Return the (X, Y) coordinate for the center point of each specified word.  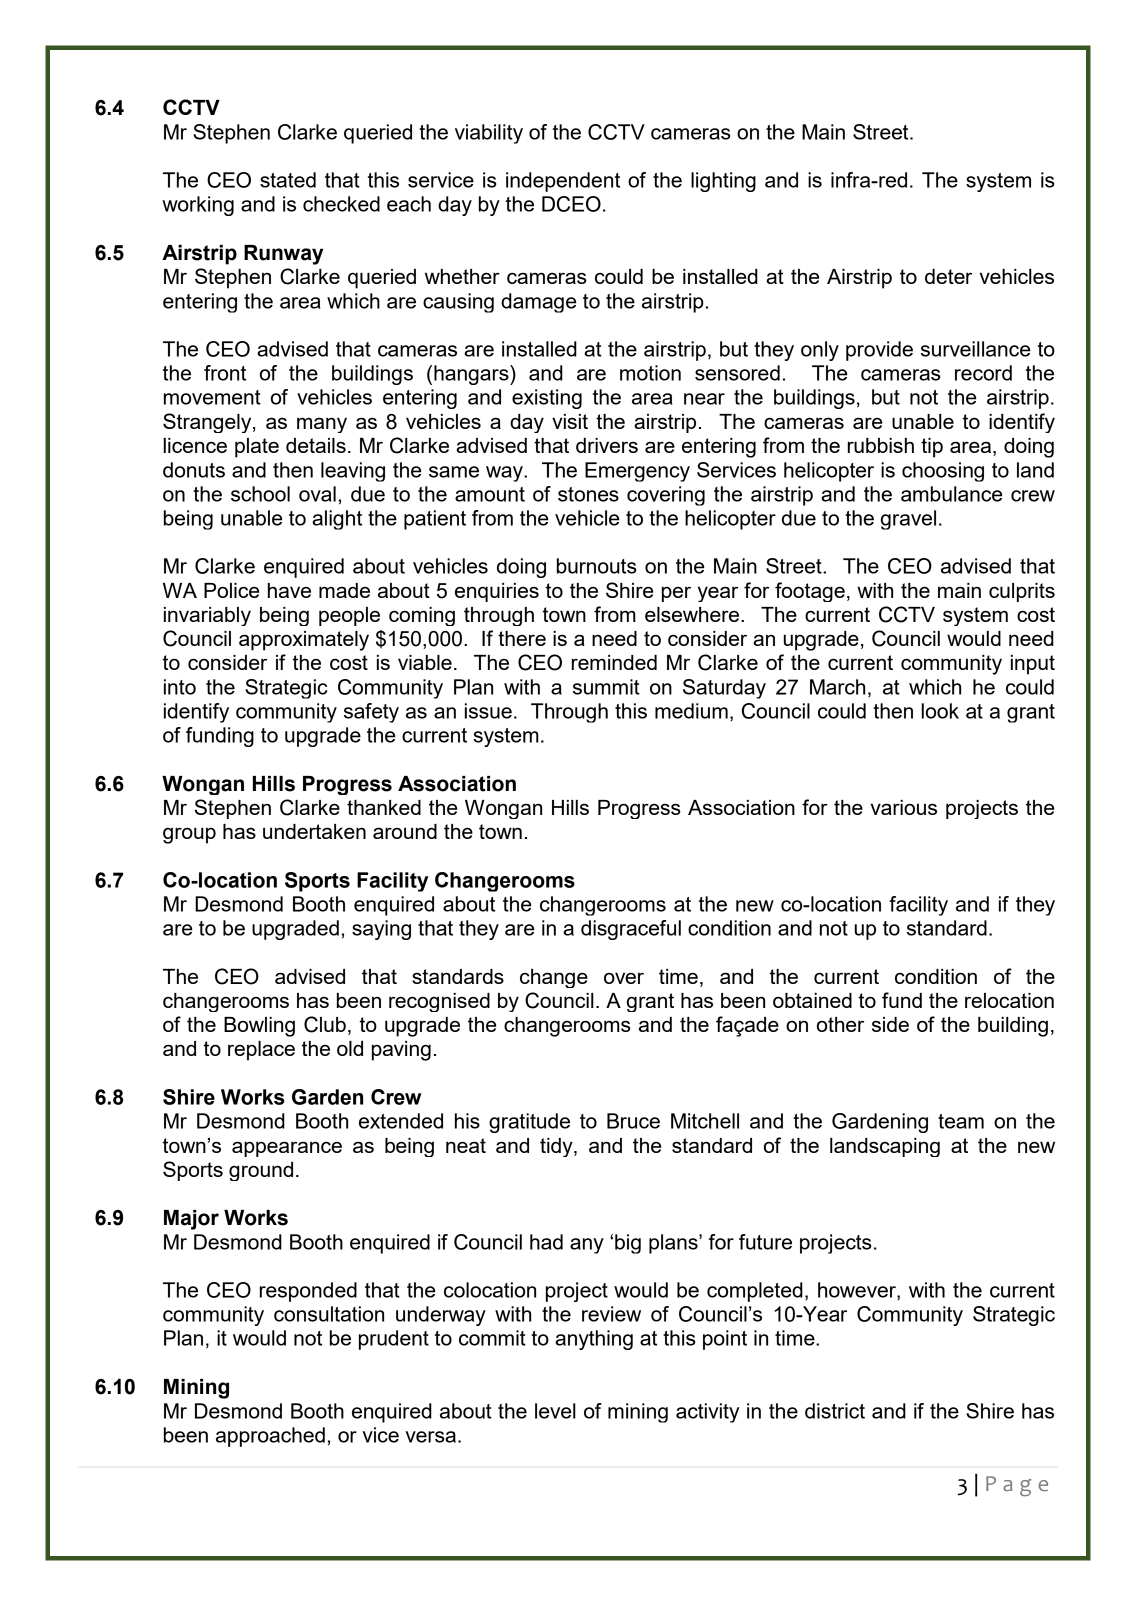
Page (1017, 1486)
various (904, 807)
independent (563, 182)
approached (270, 1437)
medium (691, 711)
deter (948, 276)
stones (588, 494)
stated (288, 180)
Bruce (633, 1121)
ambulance (951, 494)
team (961, 1121)
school (260, 494)
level (555, 1411)
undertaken (314, 831)
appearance (287, 1149)
